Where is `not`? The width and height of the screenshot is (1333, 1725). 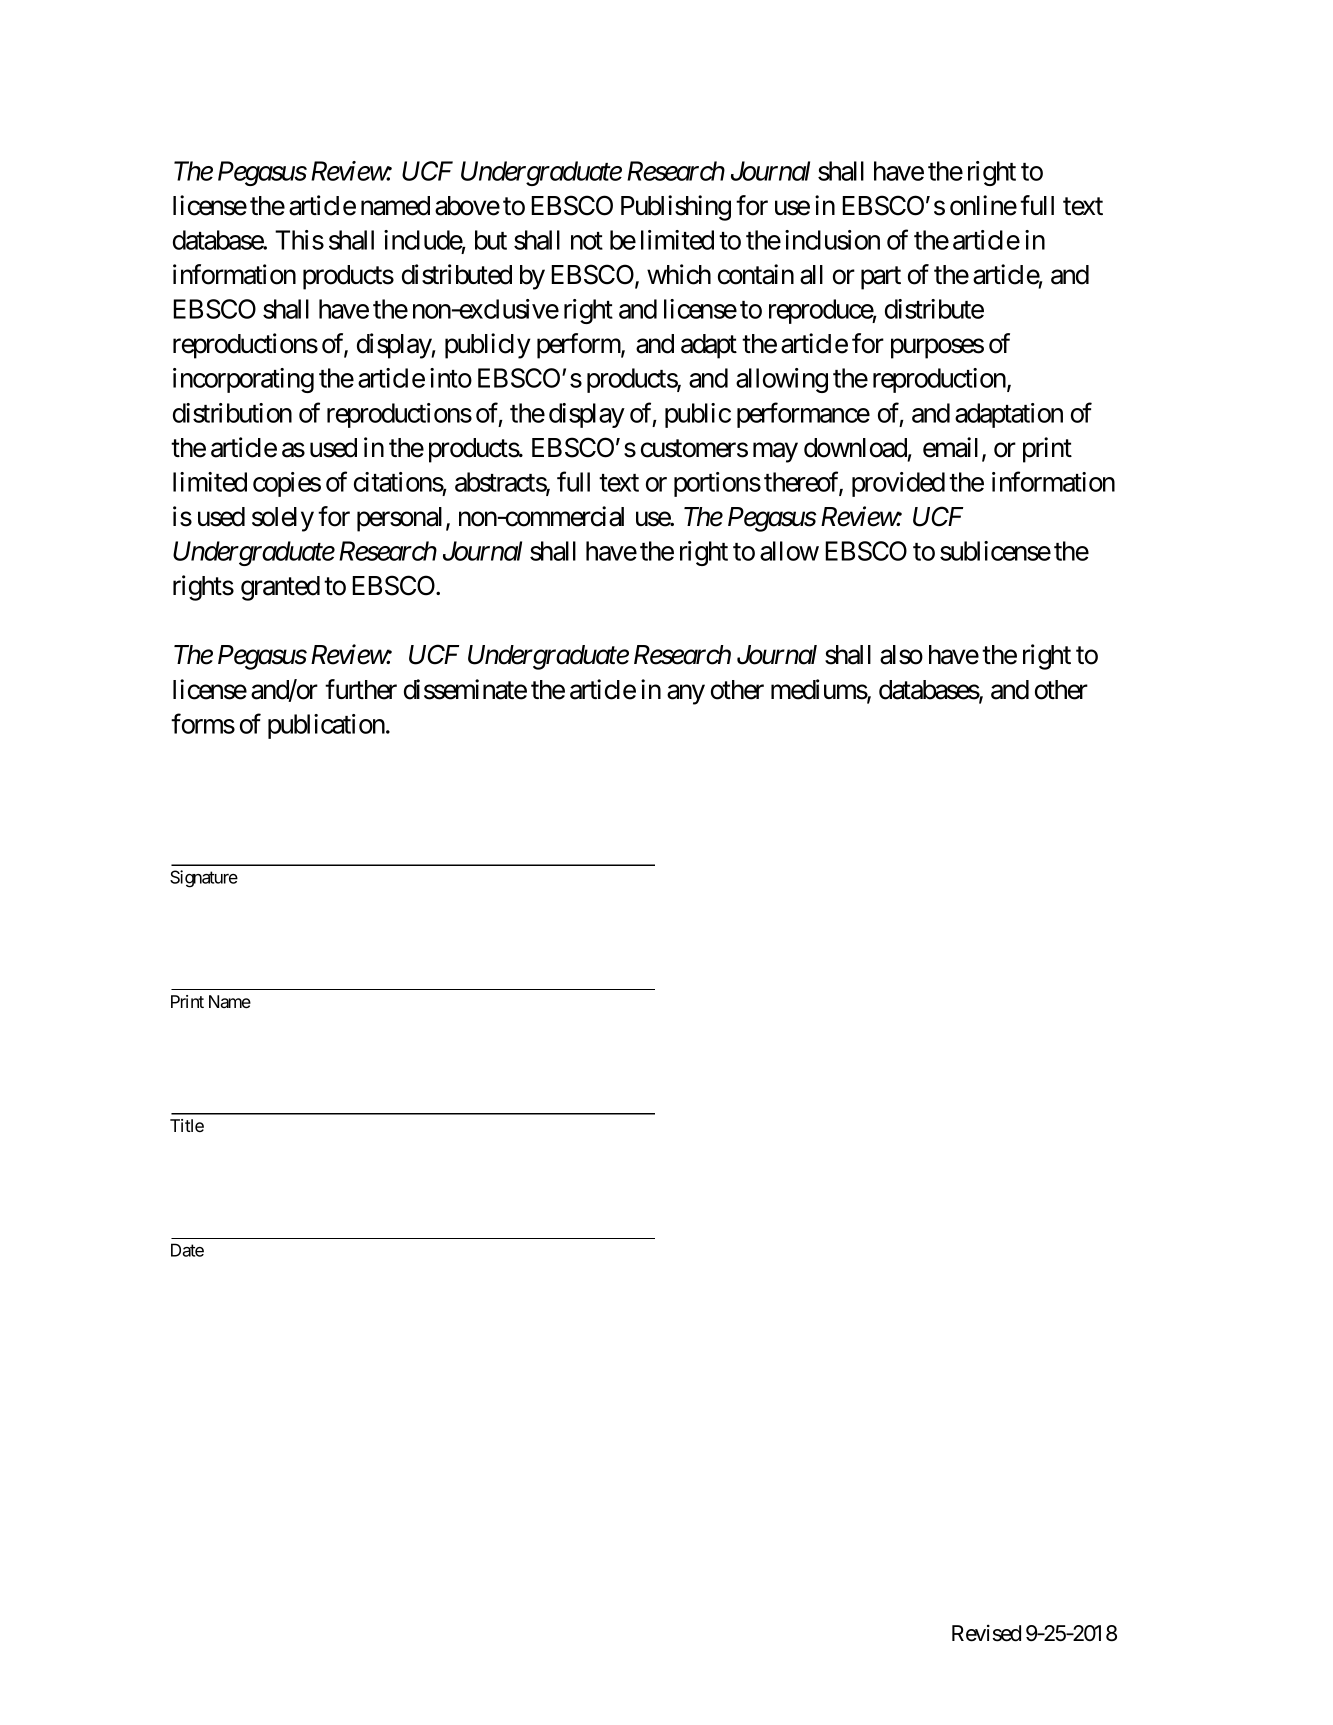 not is located at coordinates (587, 241).
